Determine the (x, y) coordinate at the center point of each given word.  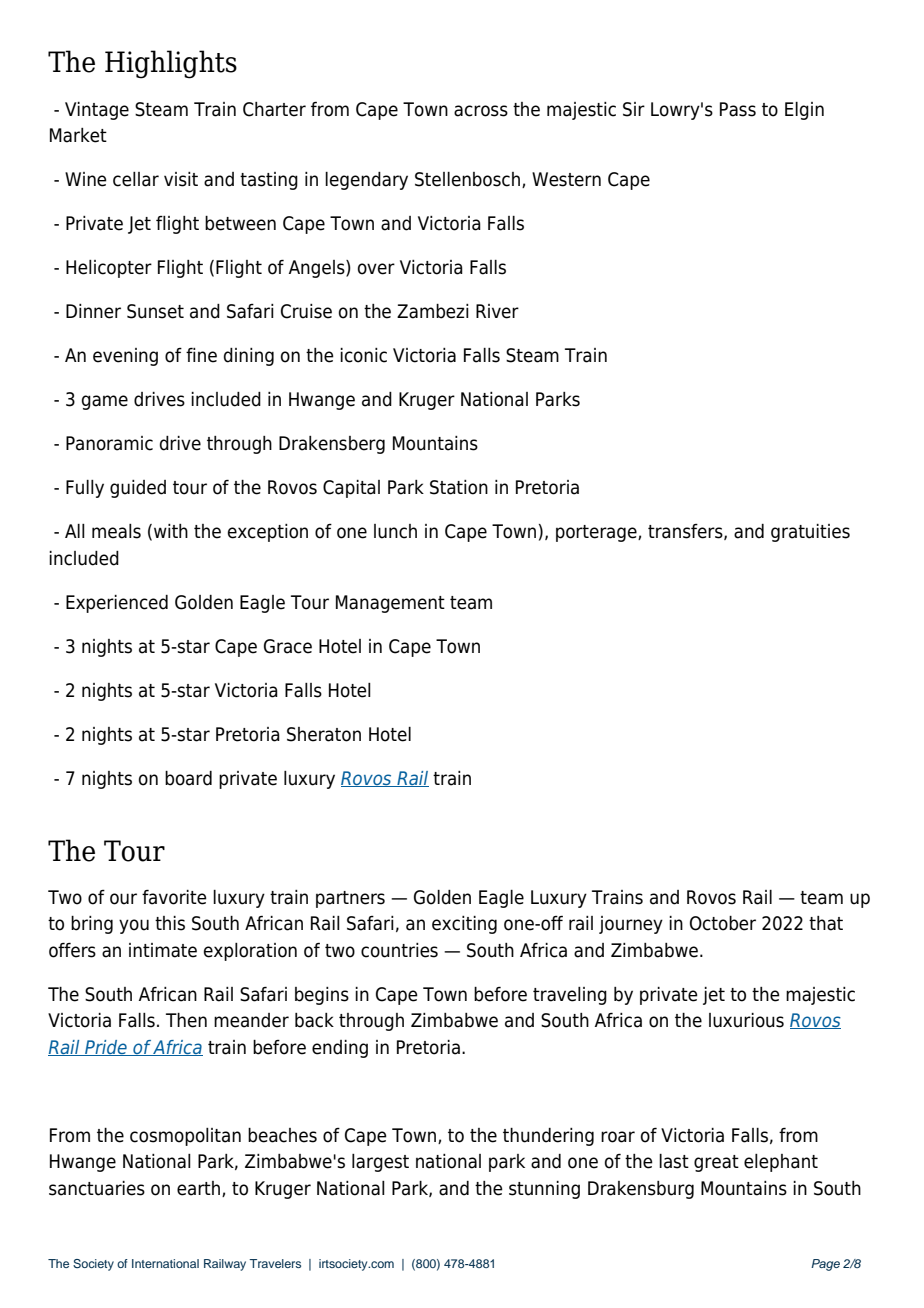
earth (200, 1189)
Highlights (171, 64)
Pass (738, 109)
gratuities (810, 533)
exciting (464, 925)
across (481, 111)
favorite (174, 897)
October (723, 923)
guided (138, 489)
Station (459, 487)
